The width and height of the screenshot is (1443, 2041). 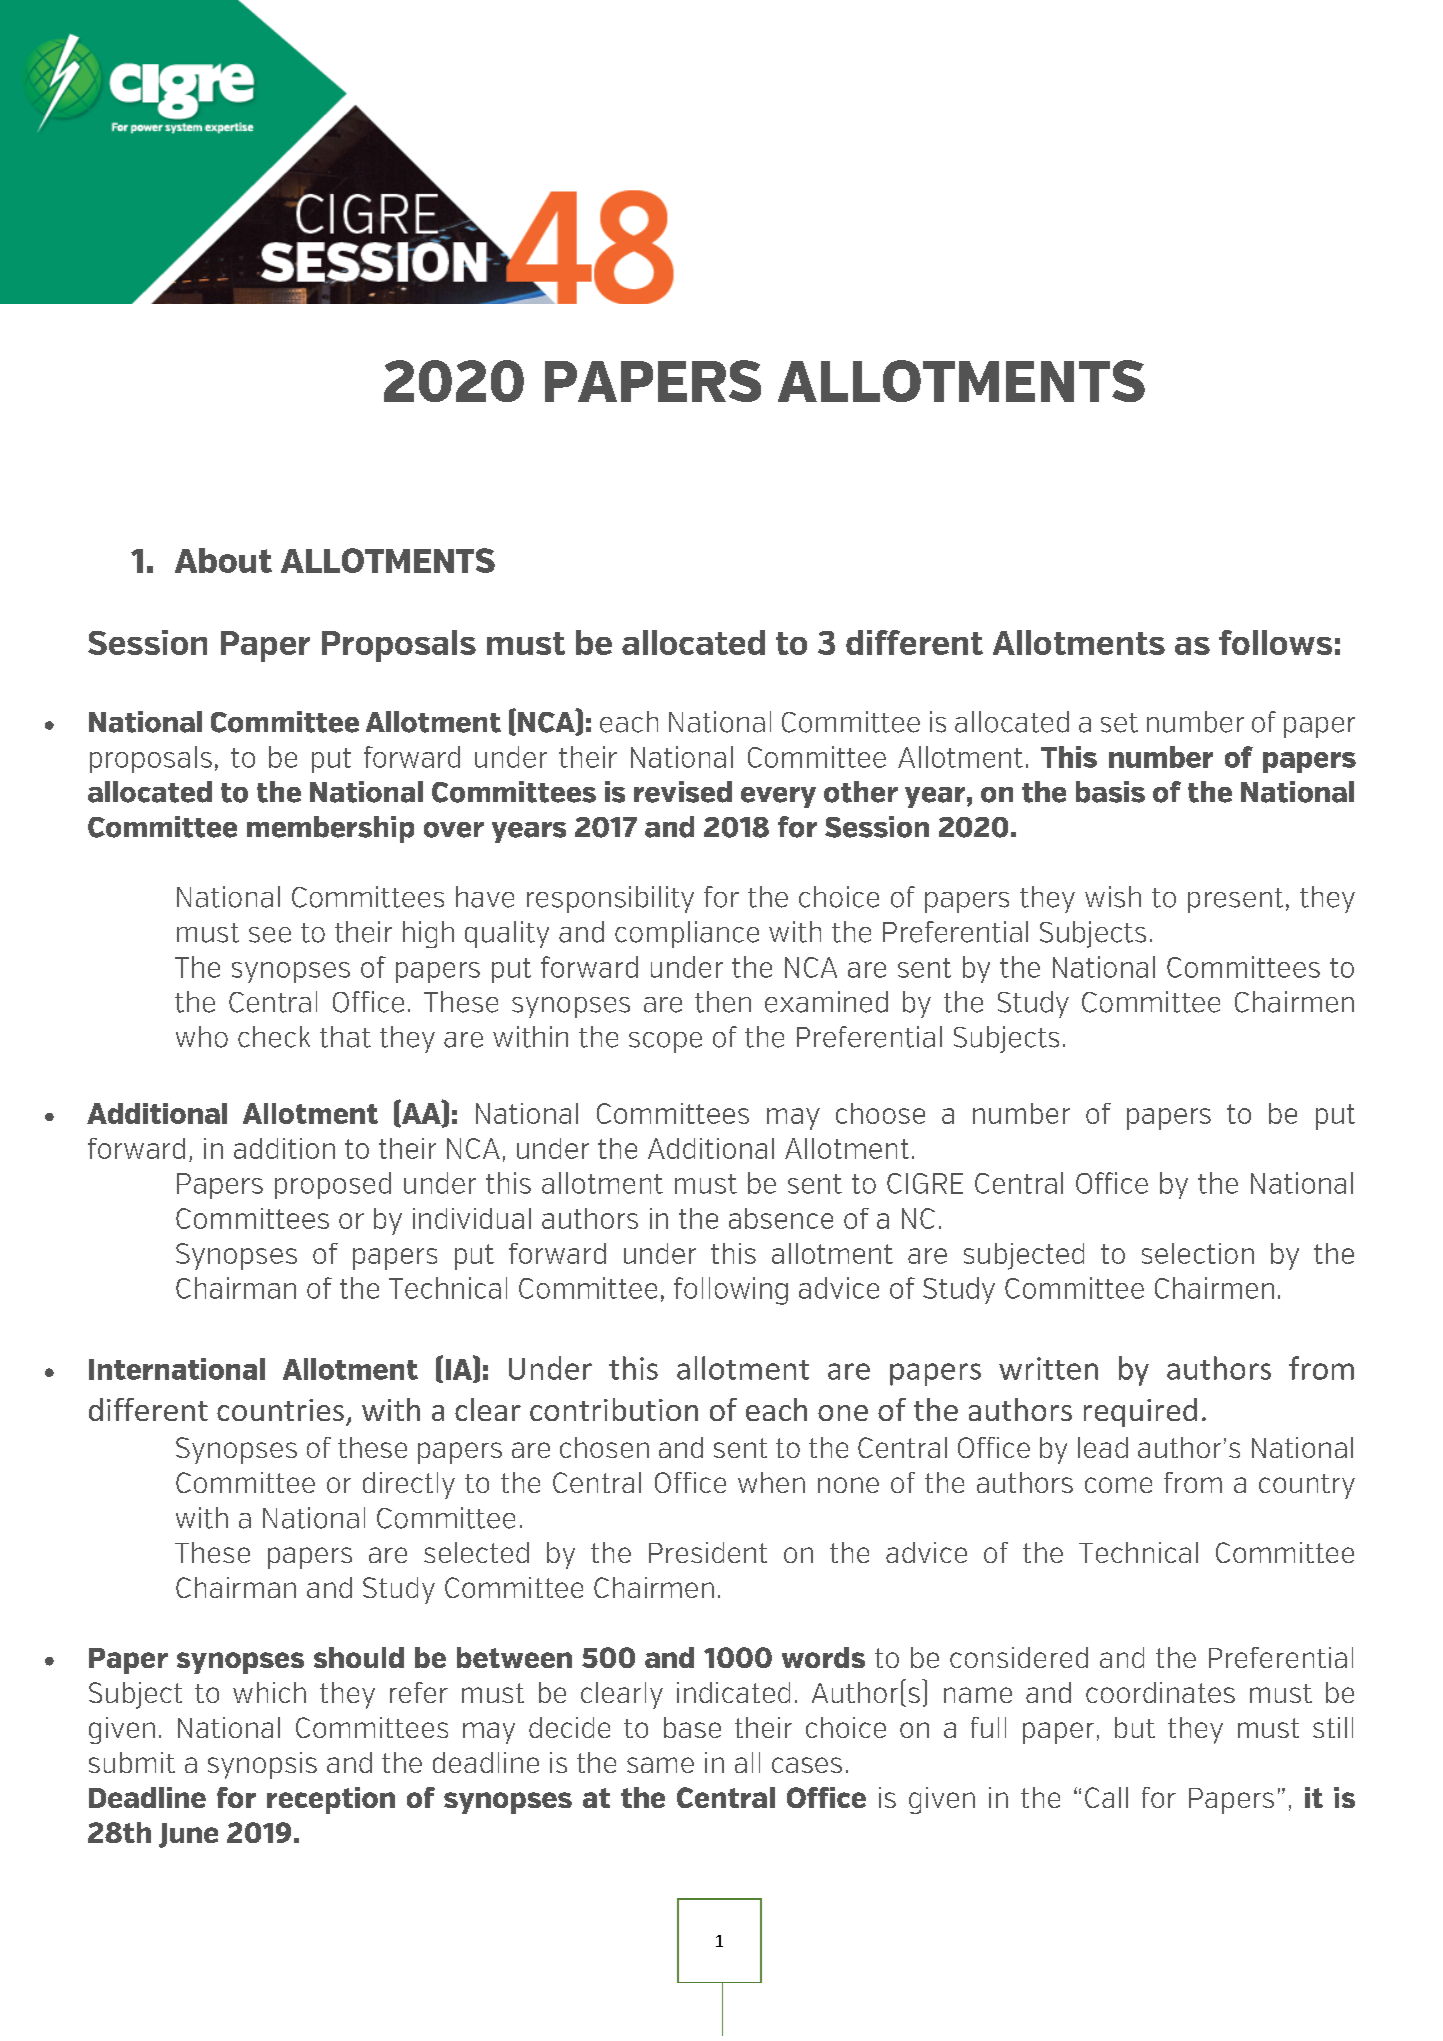 What do you see at coordinates (781, 1218) in the screenshot?
I see `absence` at bounding box center [781, 1218].
